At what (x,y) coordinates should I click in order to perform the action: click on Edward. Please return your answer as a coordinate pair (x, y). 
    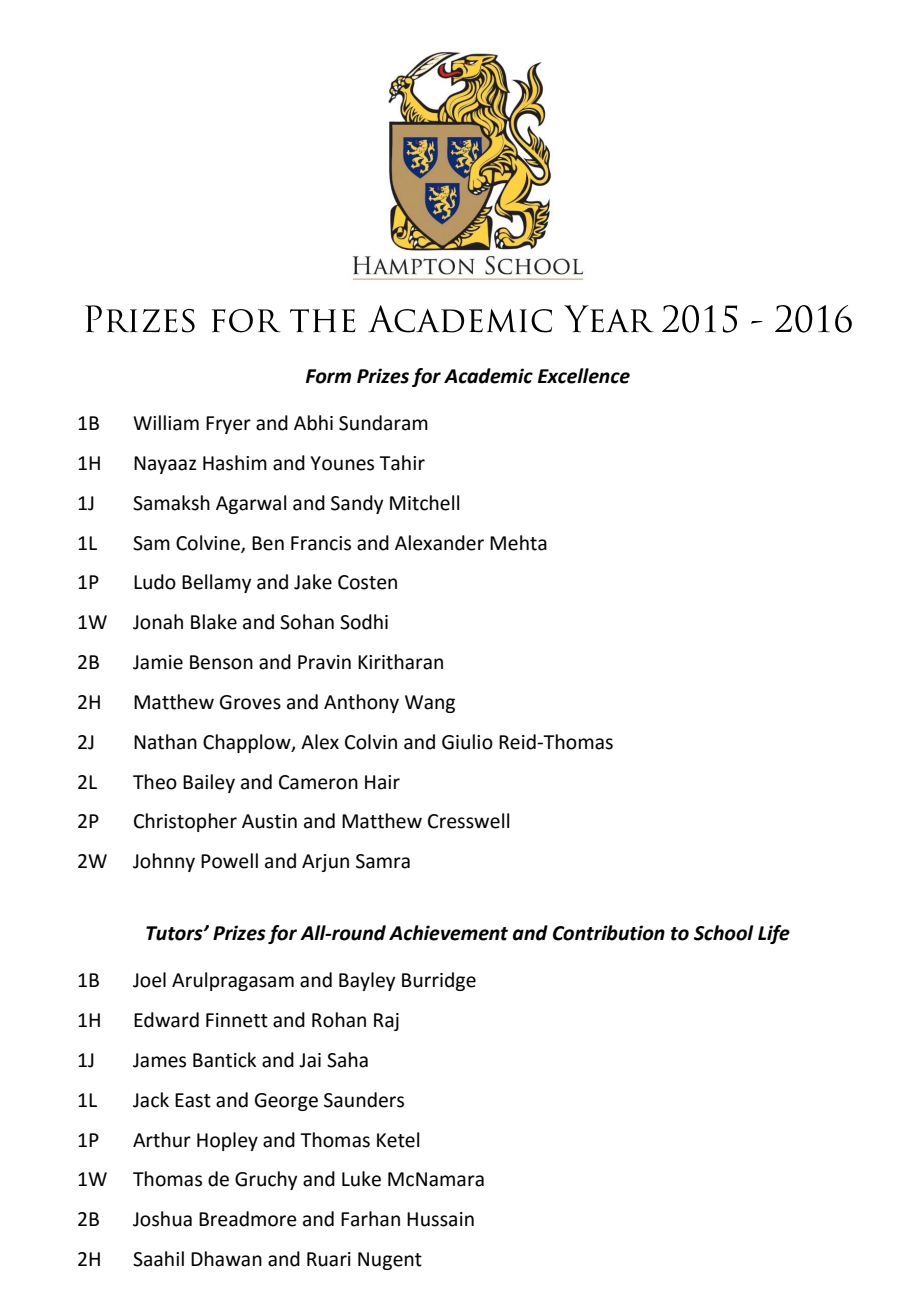
    Looking at the image, I should click on (166, 1020).
